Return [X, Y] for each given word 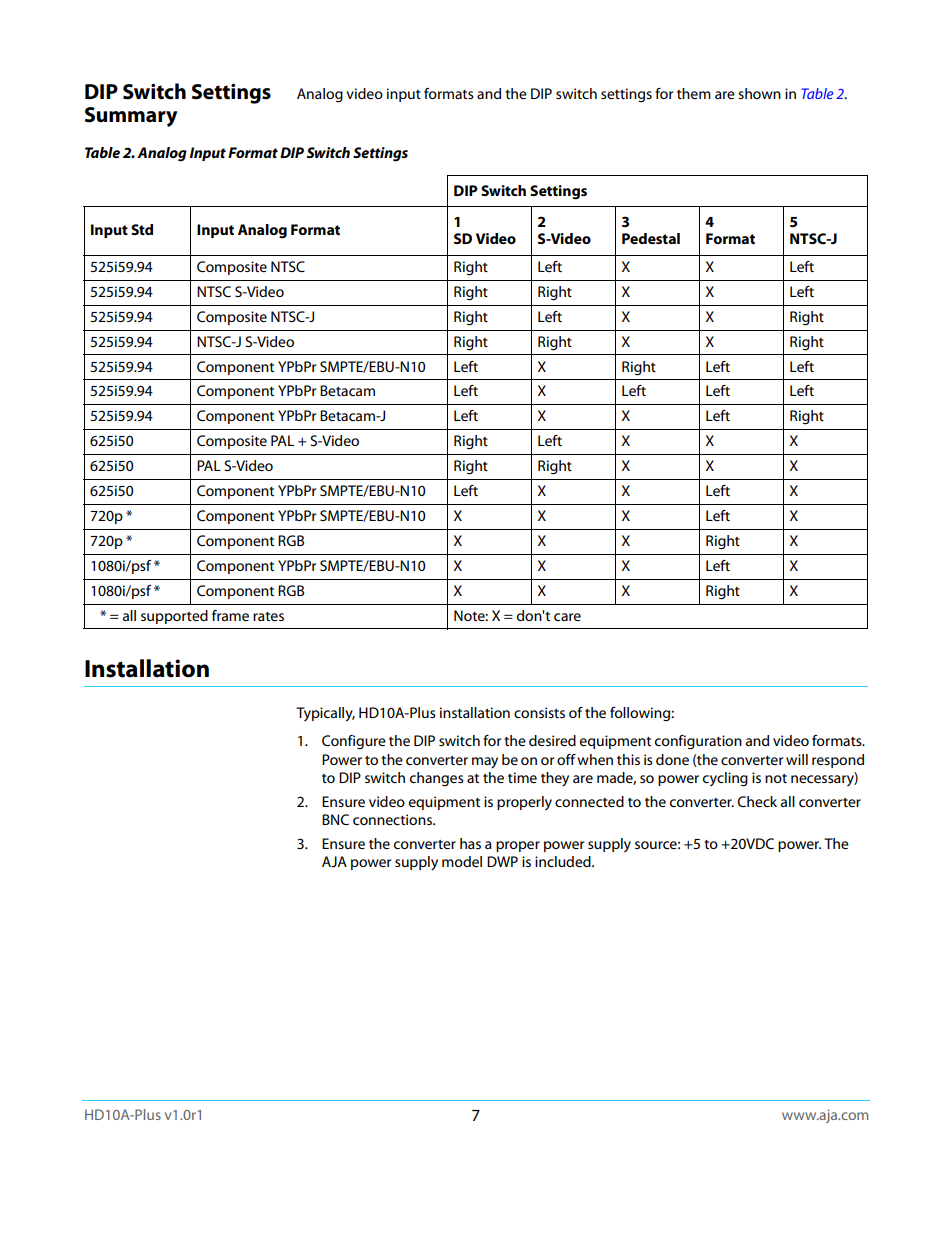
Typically [325, 714]
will [797, 759]
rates [268, 616]
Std [142, 229]
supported [174, 617]
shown [759, 93]
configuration [698, 742]
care [567, 617]
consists [539, 712]
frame [230, 615]
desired [552, 740]
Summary [131, 117]
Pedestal [651, 238]
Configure [354, 742]
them [694, 93]
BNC [335, 819]
